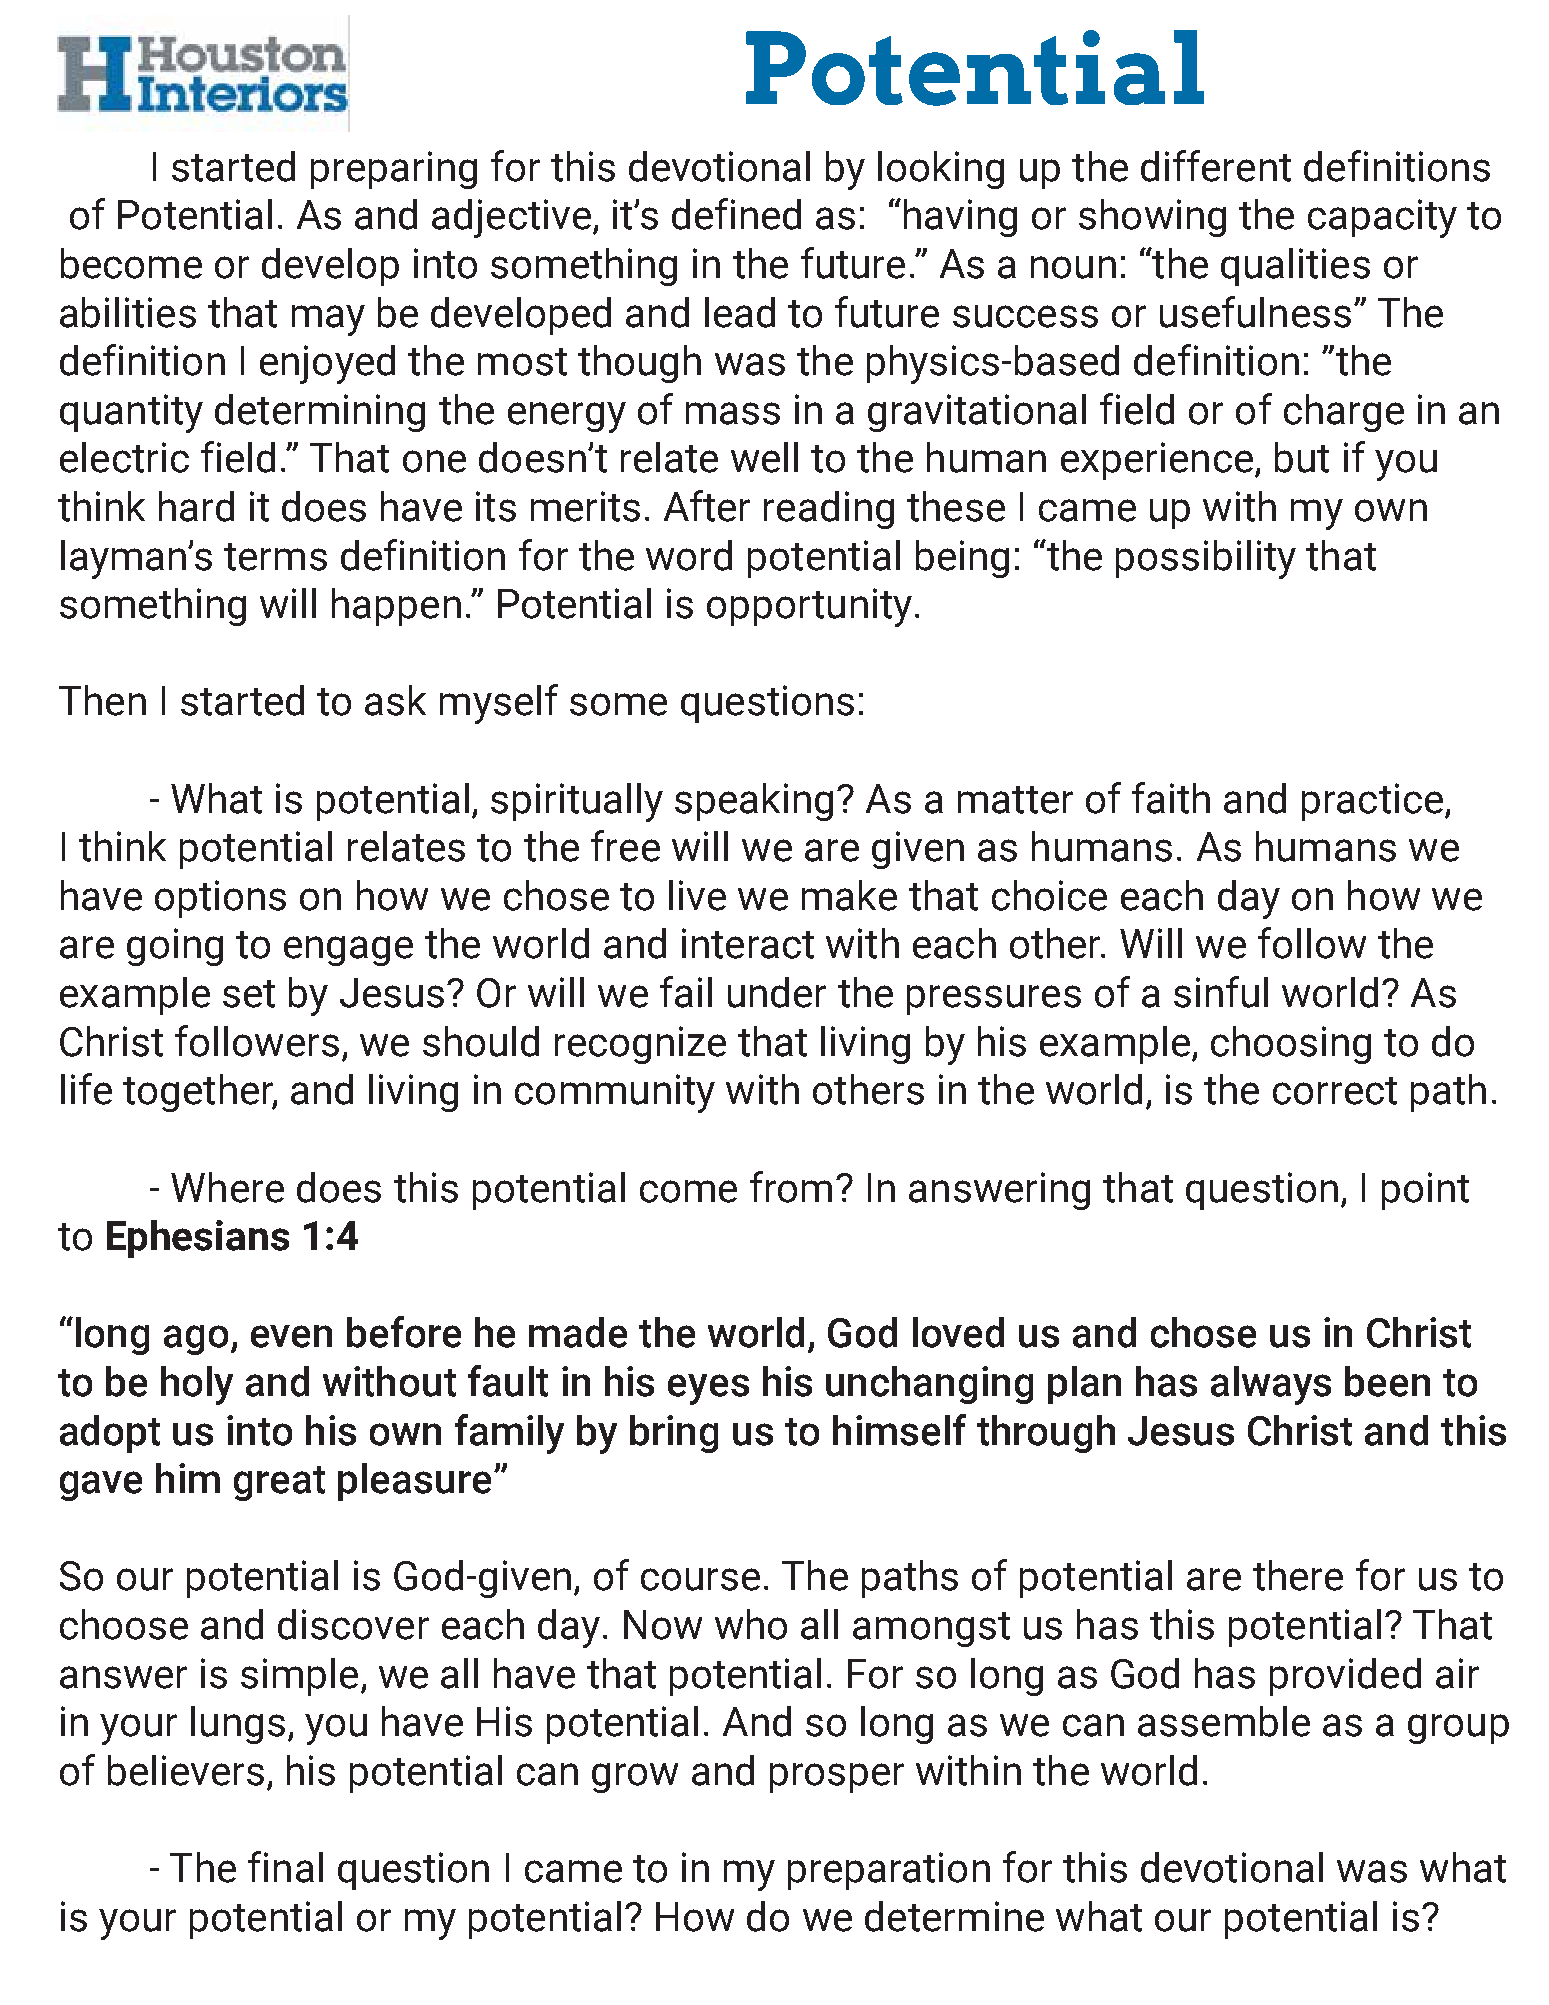 The height and width of the screenshot is (2005, 1549). Describe the element at coordinates (1224, 1721) in the screenshot. I see `assemble` at that location.
